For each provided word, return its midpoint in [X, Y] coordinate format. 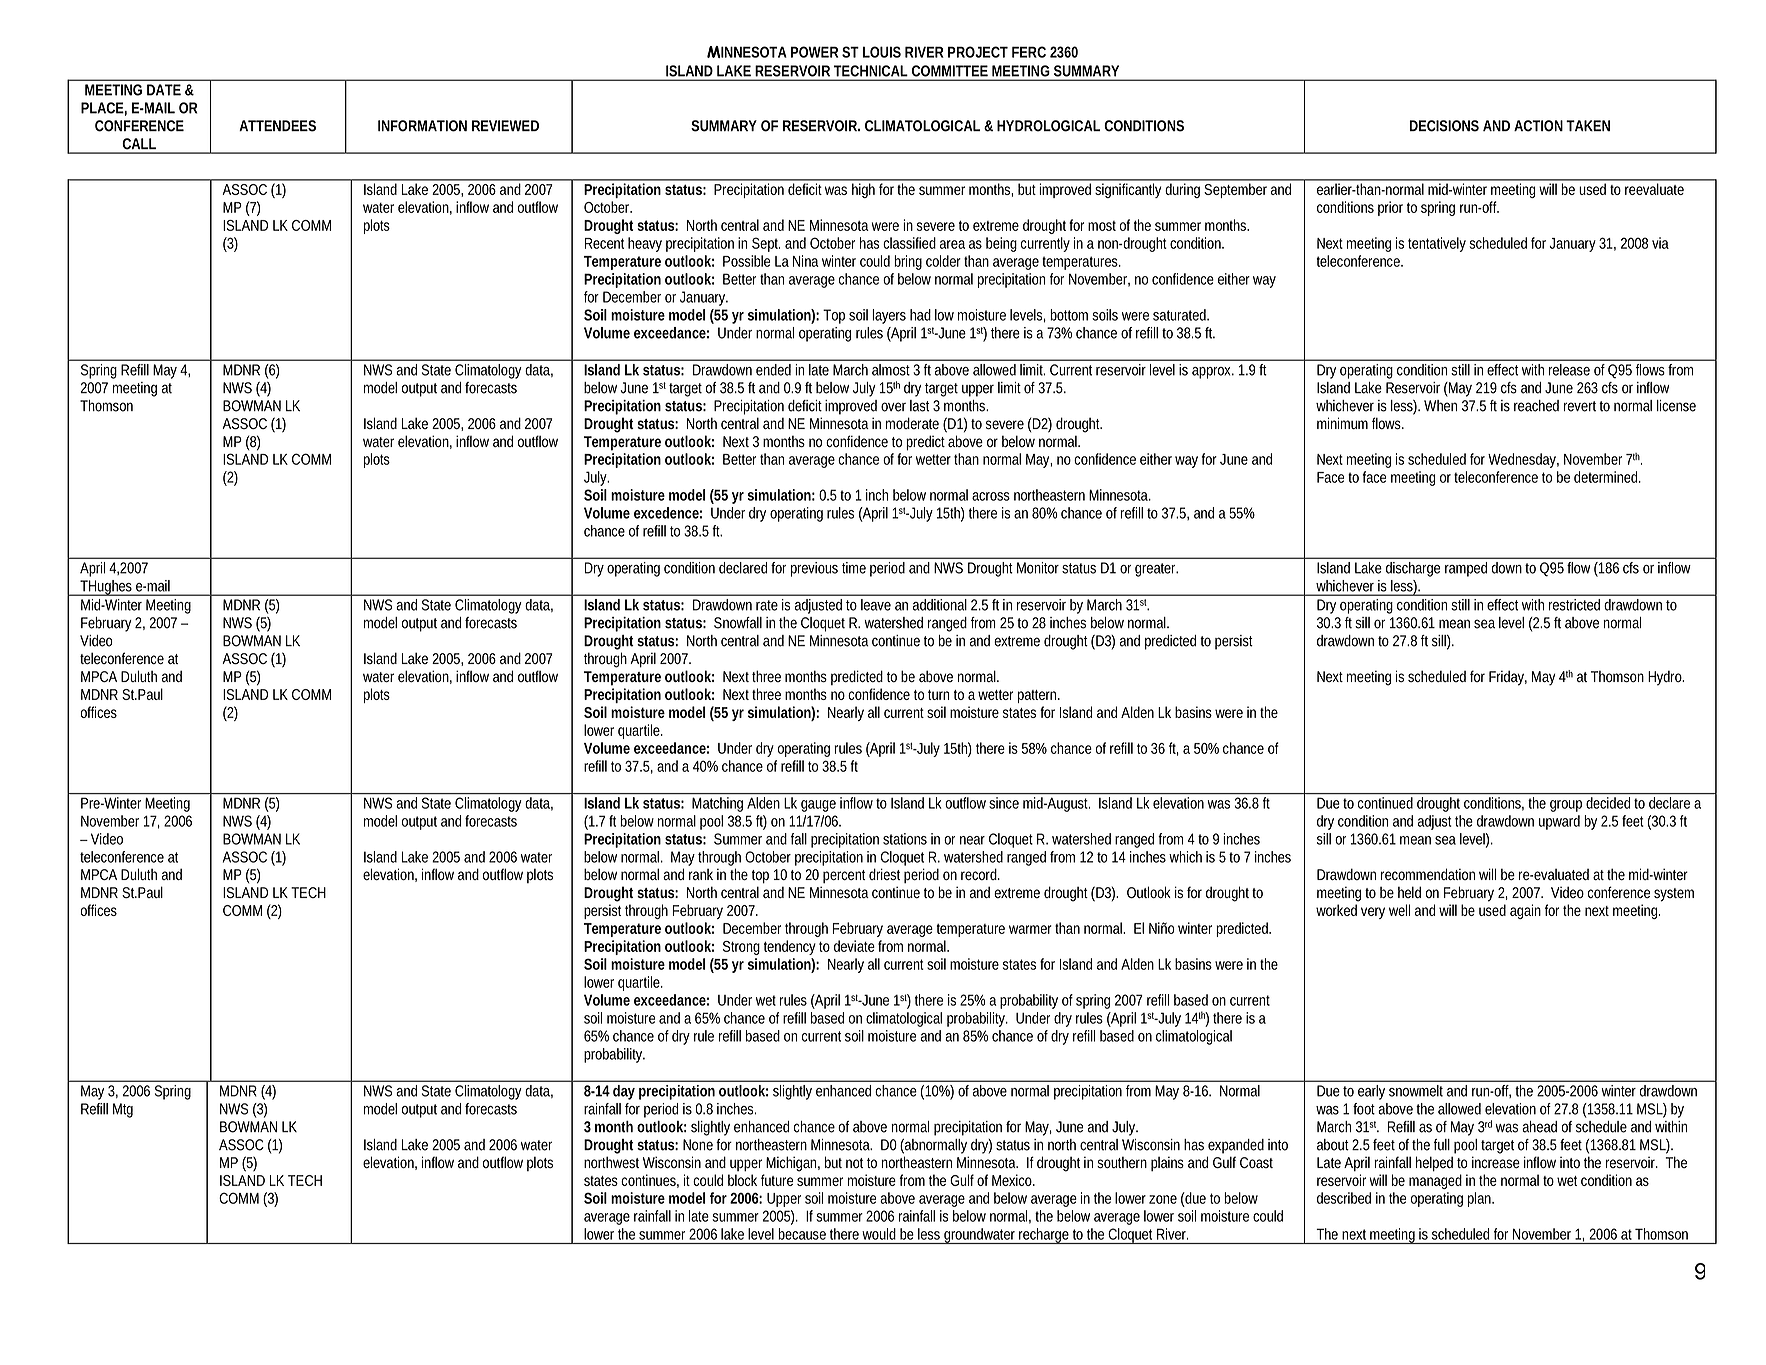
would [879, 1234]
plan [1479, 1199]
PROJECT [978, 52]
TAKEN [1588, 125]
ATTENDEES [277, 126]
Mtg [123, 1110]
